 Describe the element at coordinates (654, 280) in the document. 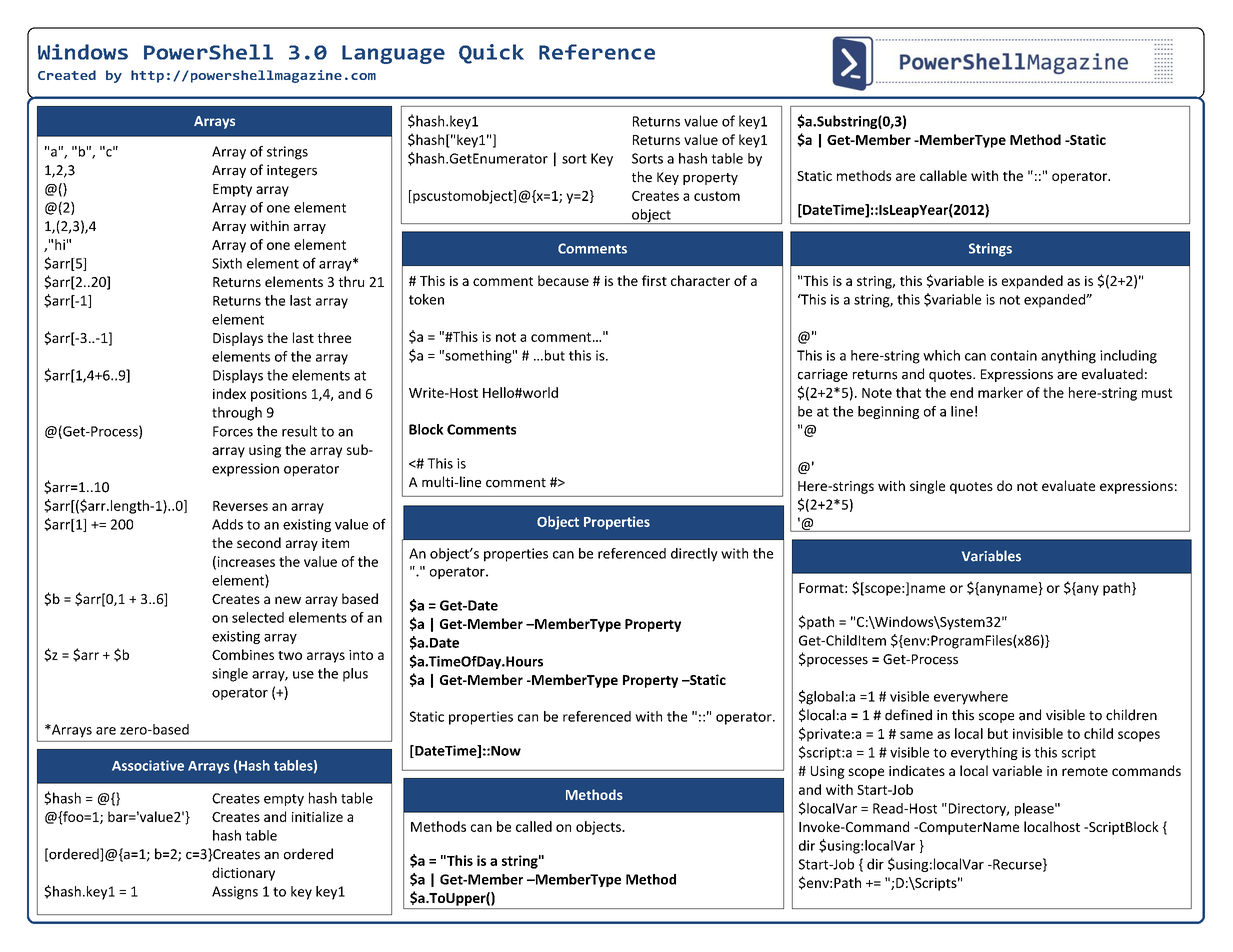

I see `first` at that location.
